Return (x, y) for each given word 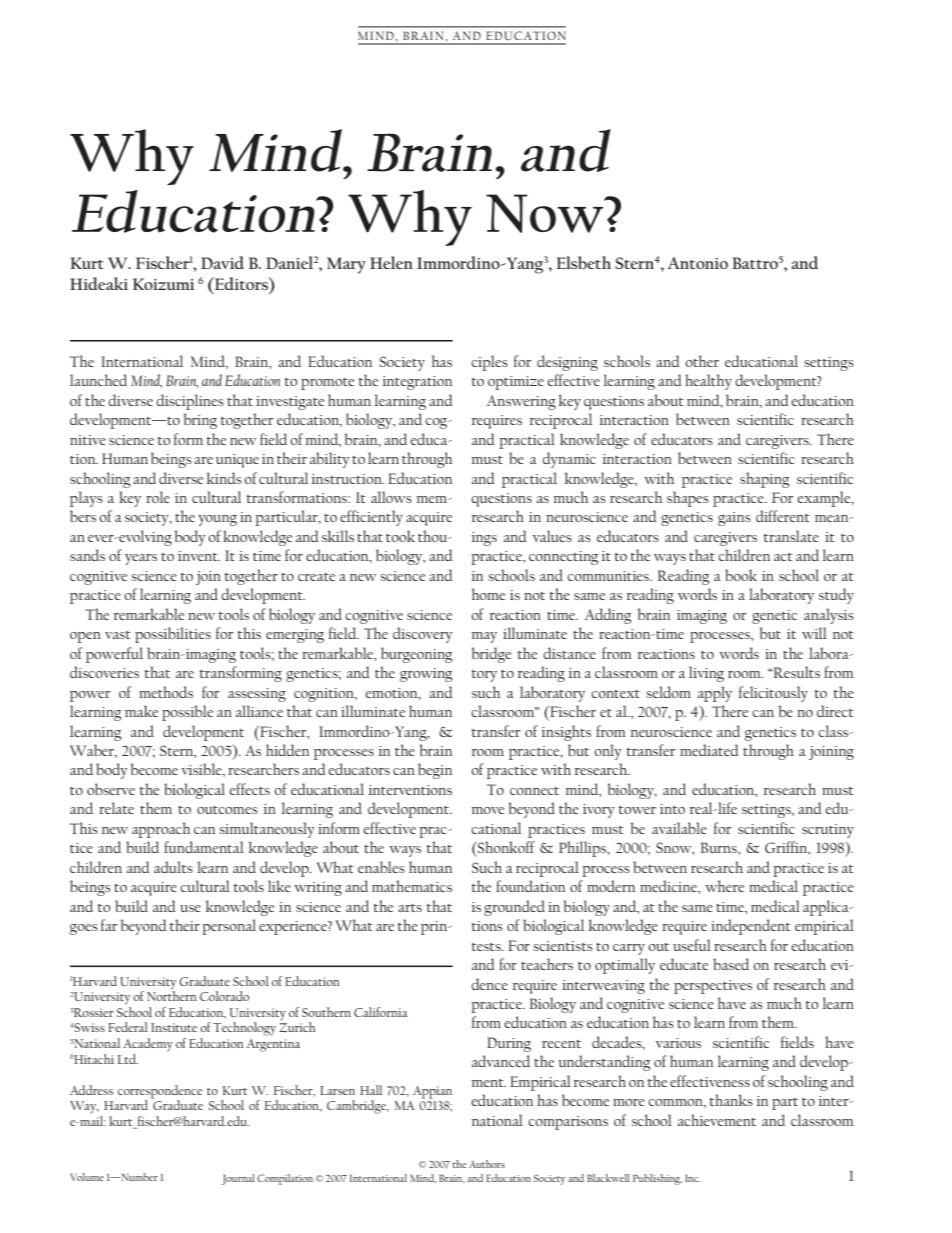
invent (199, 556)
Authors (487, 1164)
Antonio (698, 263)
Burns (720, 847)
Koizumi (163, 284)
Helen (391, 262)
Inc (693, 1178)
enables (381, 867)
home (488, 594)
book (741, 575)
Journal (238, 1179)
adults (173, 867)
